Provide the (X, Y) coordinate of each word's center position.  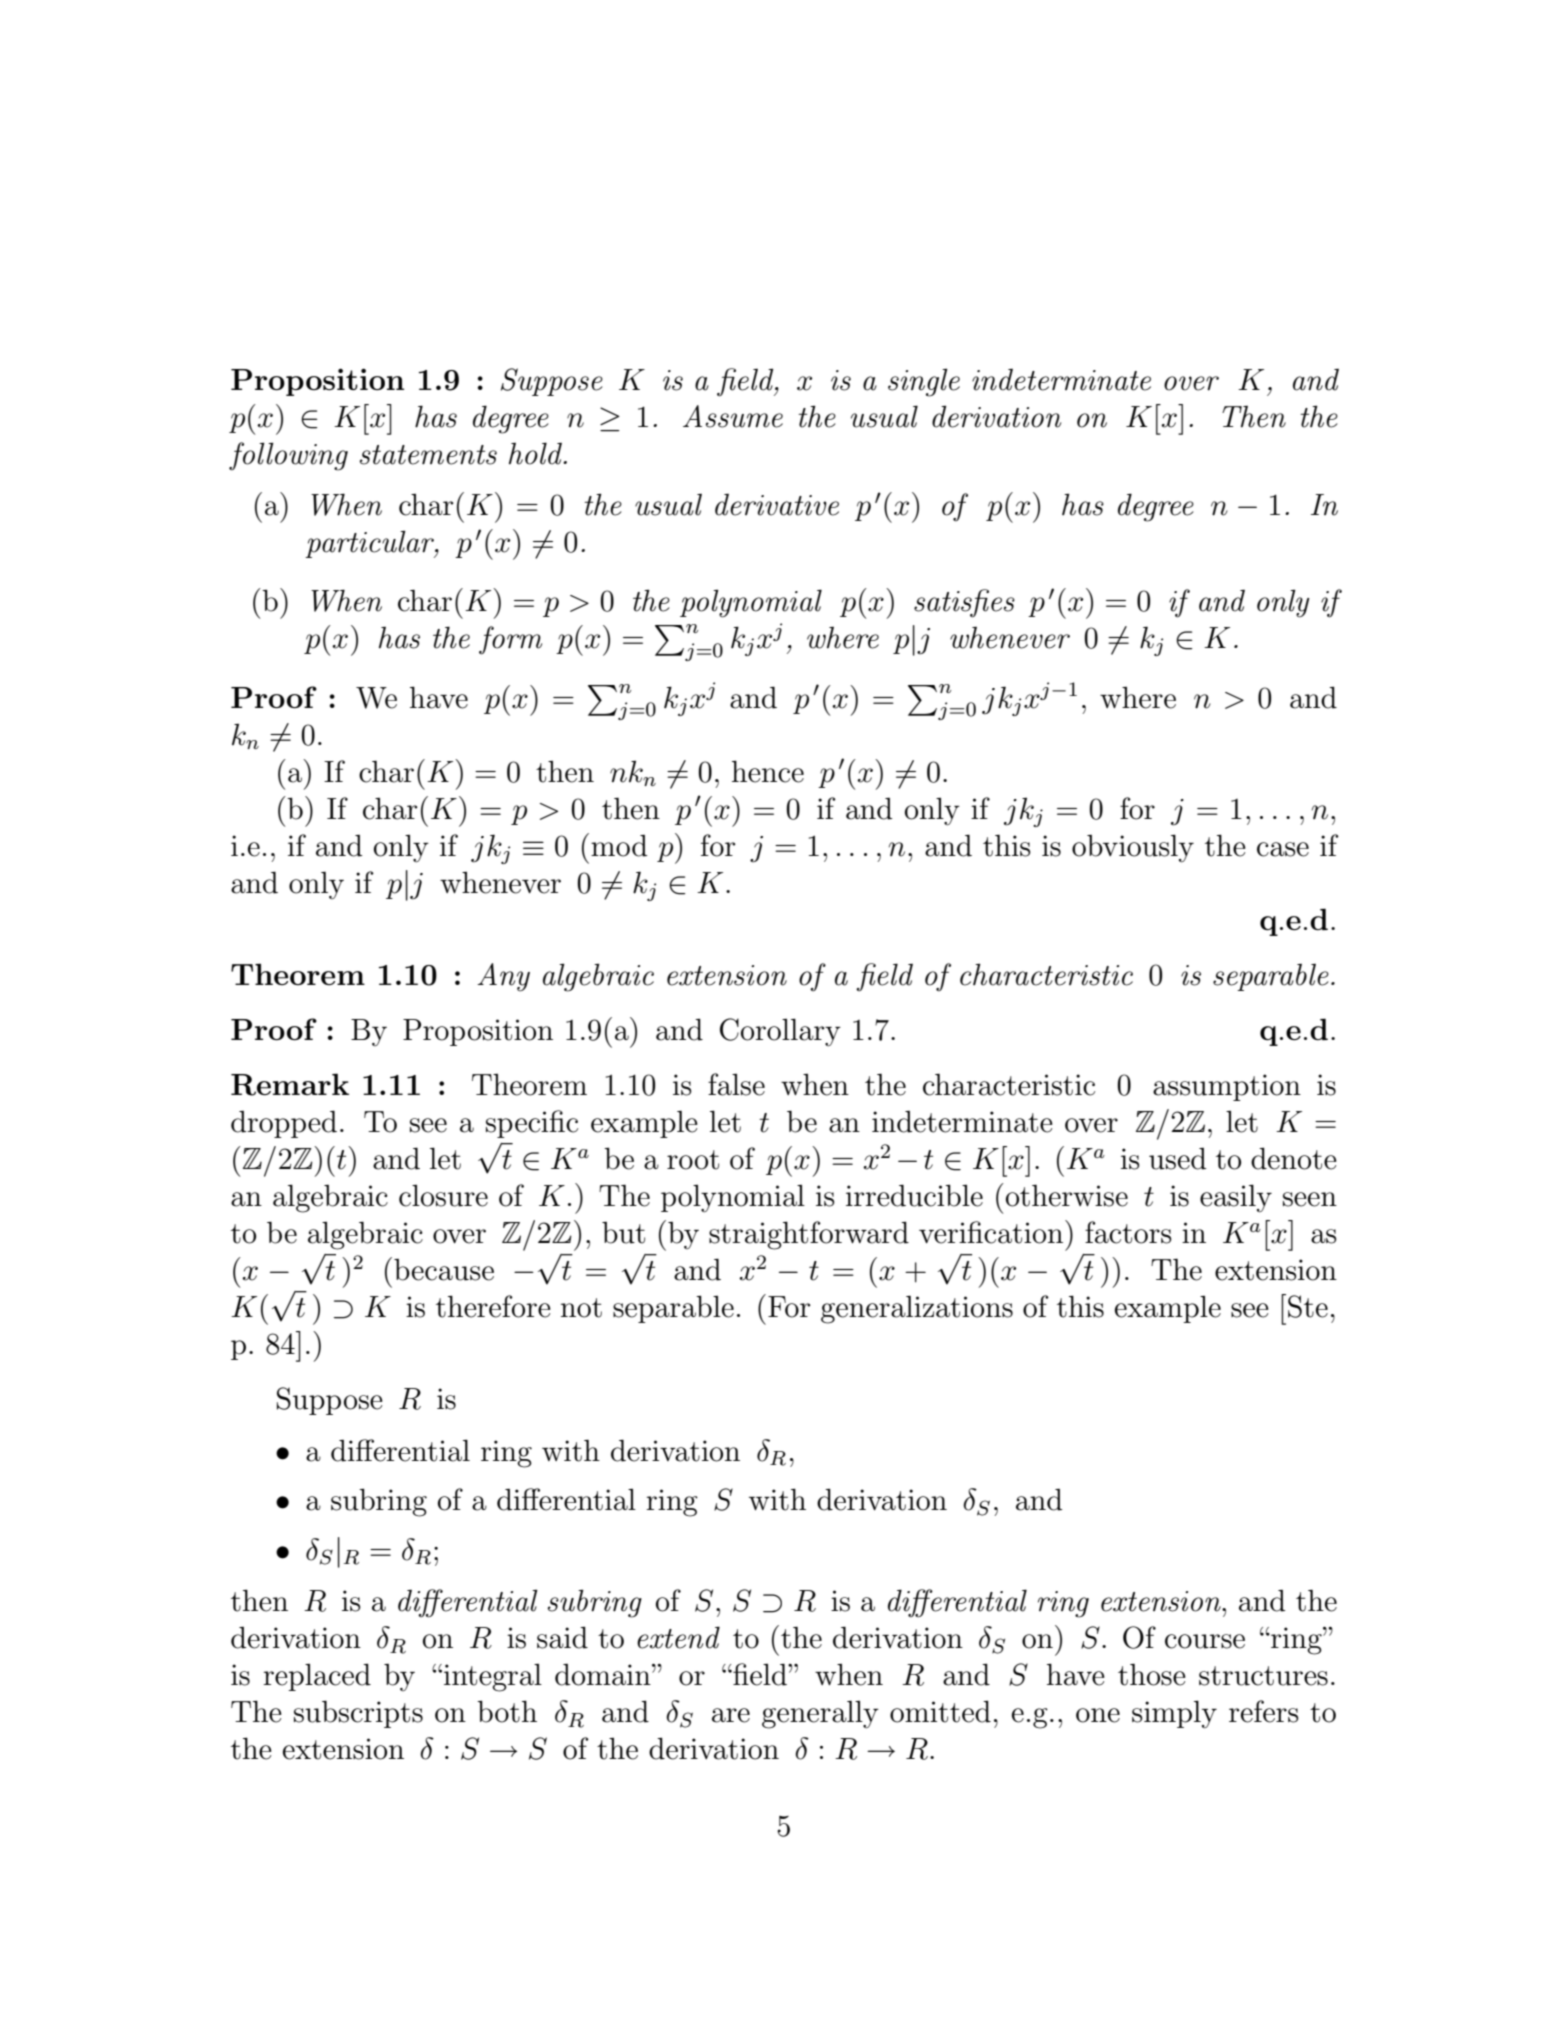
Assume (733, 416)
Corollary (780, 1032)
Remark (290, 1084)
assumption (1227, 1087)
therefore (493, 1306)
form (510, 640)
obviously (1133, 848)
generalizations (917, 1310)
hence (768, 771)
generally (820, 1714)
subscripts (358, 1714)
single (924, 382)
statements (428, 455)
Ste (1308, 1306)
